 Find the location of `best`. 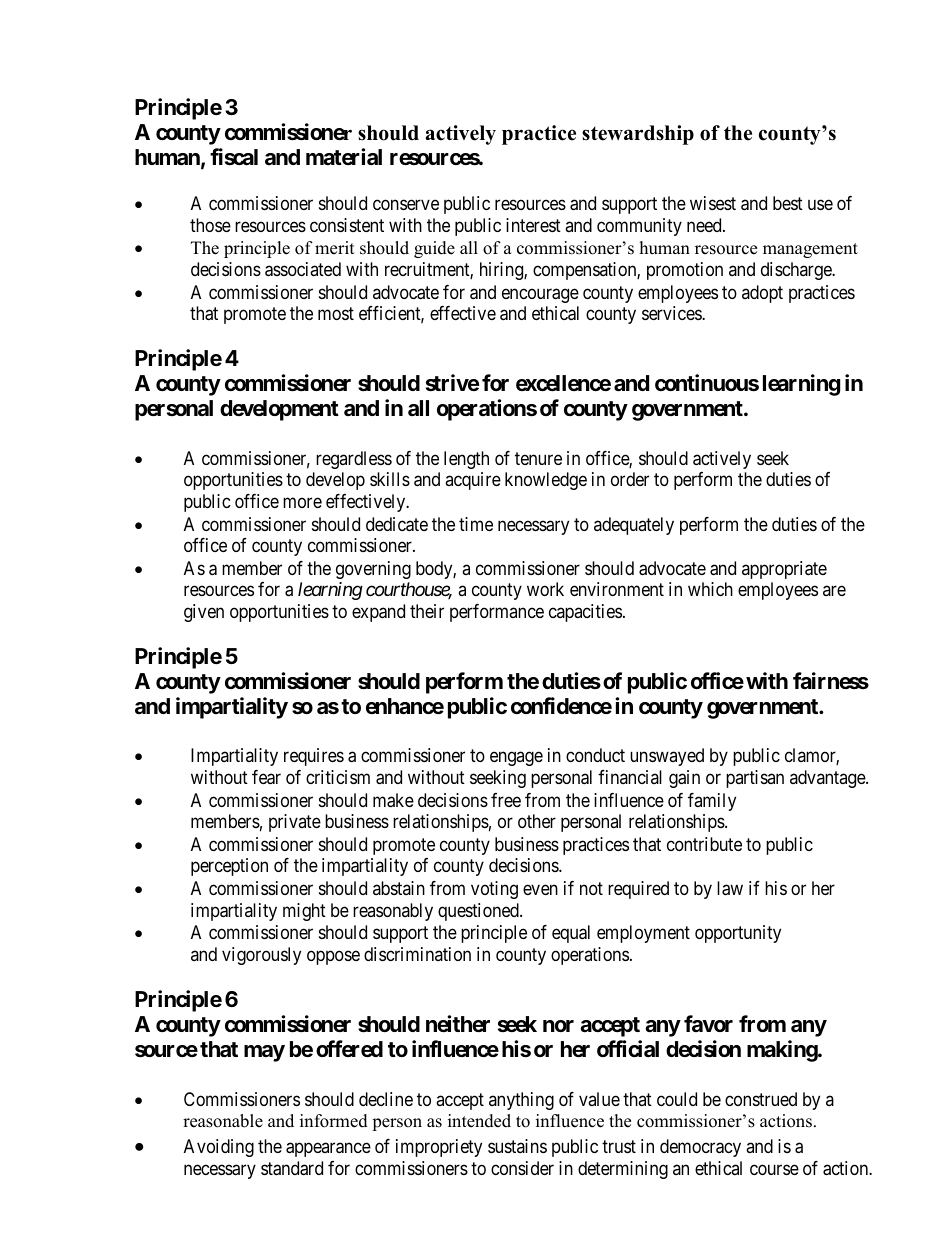

best is located at coordinates (788, 203).
